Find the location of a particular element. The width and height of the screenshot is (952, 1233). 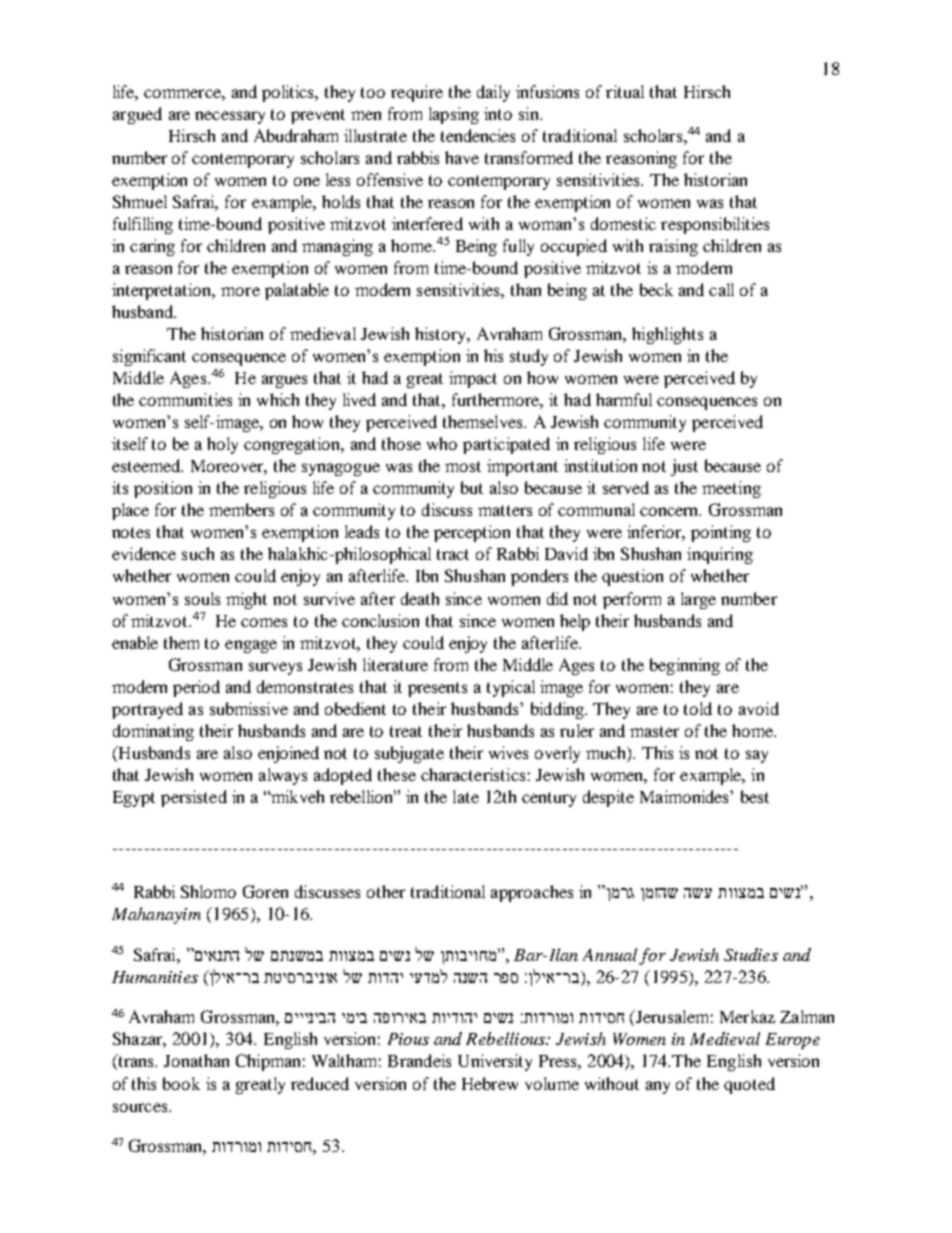

communities is located at coordinates (185, 399).
